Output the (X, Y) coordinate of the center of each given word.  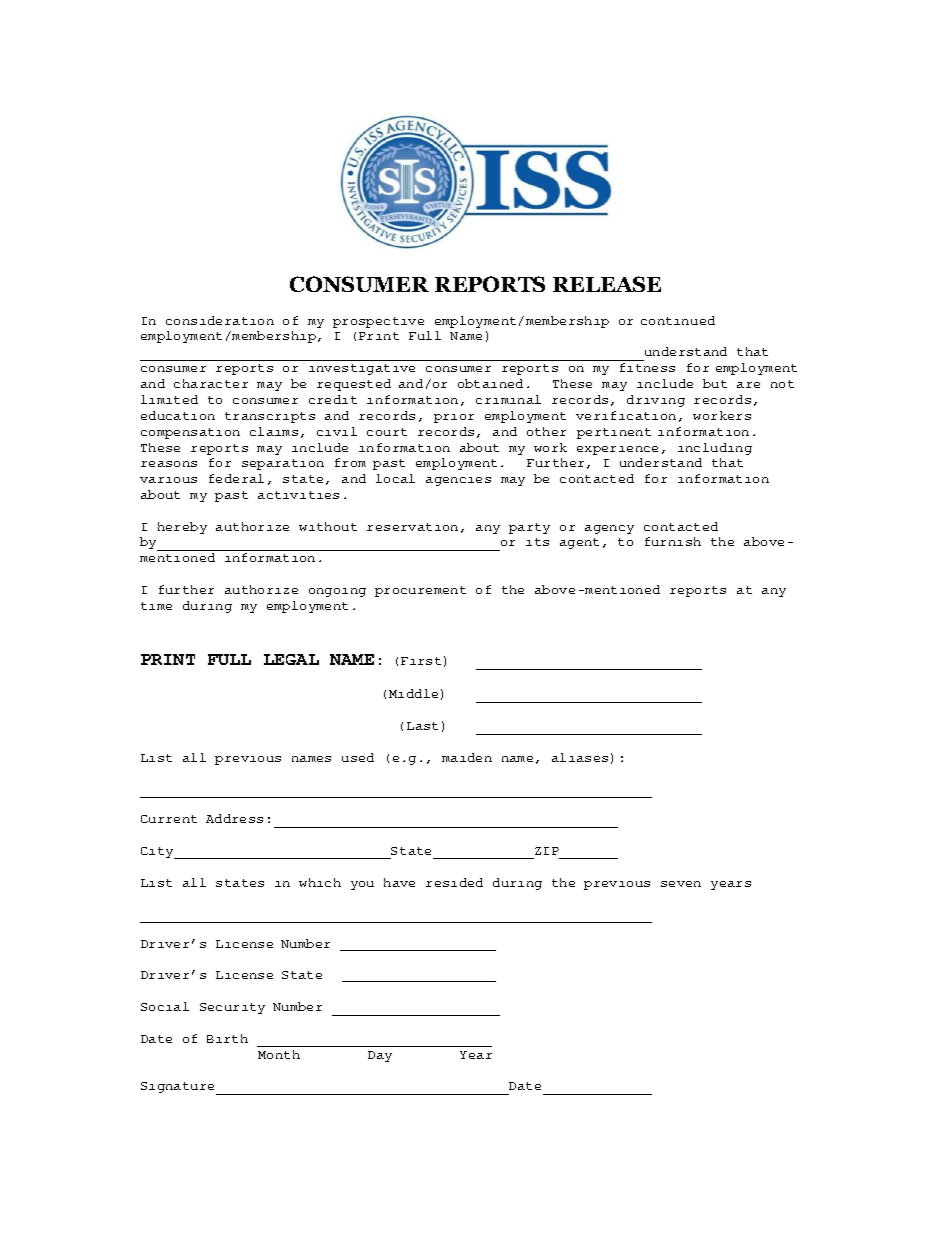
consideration (220, 320)
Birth (227, 1038)
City (158, 853)
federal (236, 478)
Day (380, 1056)
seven (681, 884)
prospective (378, 322)
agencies (458, 481)
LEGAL (291, 659)
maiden (467, 757)
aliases (580, 757)
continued (678, 320)
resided (454, 882)
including (715, 449)
